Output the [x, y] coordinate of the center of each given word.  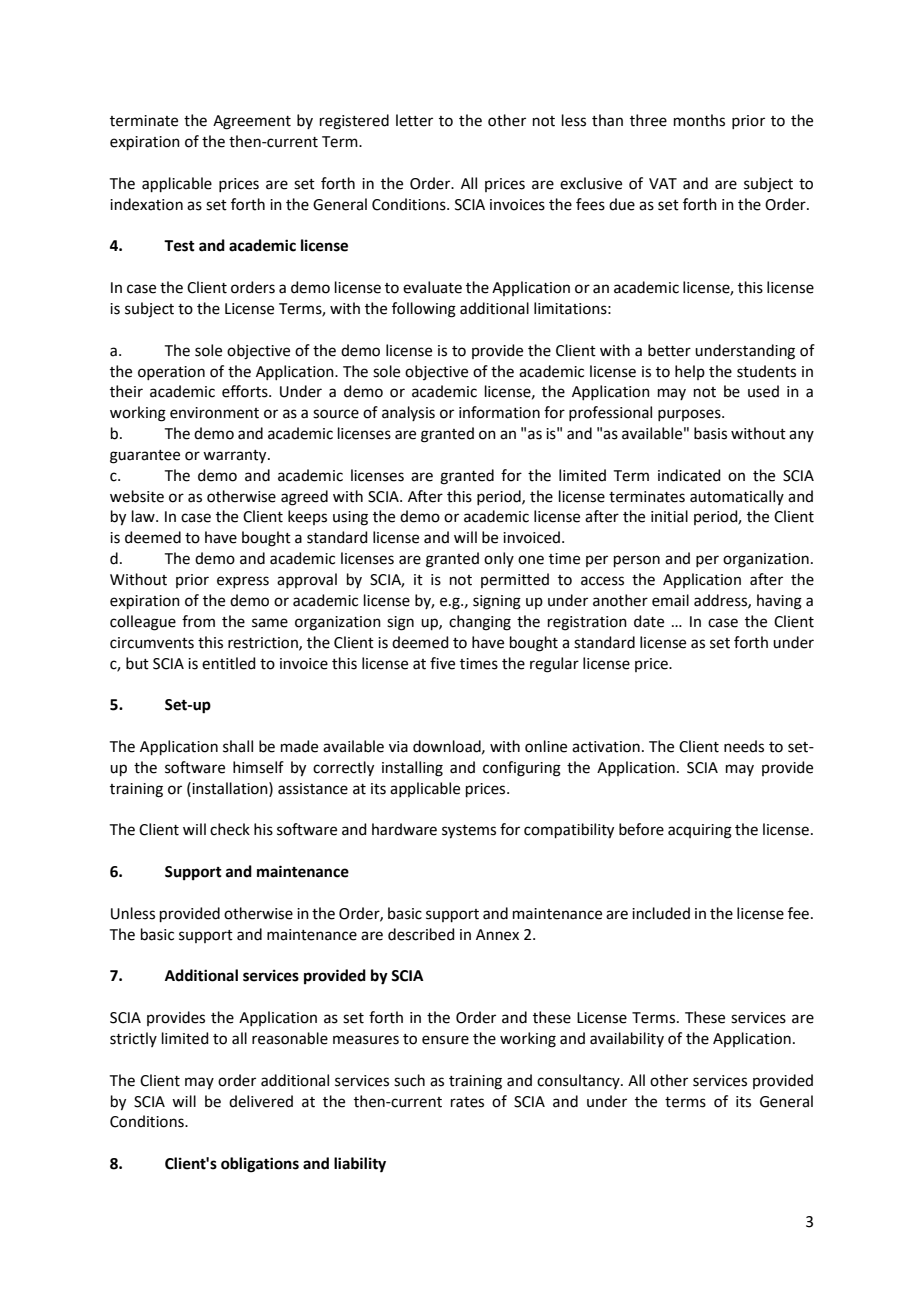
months [699, 120]
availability [627, 1039]
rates [467, 1102]
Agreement [252, 122]
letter [414, 120]
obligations [260, 1165]
